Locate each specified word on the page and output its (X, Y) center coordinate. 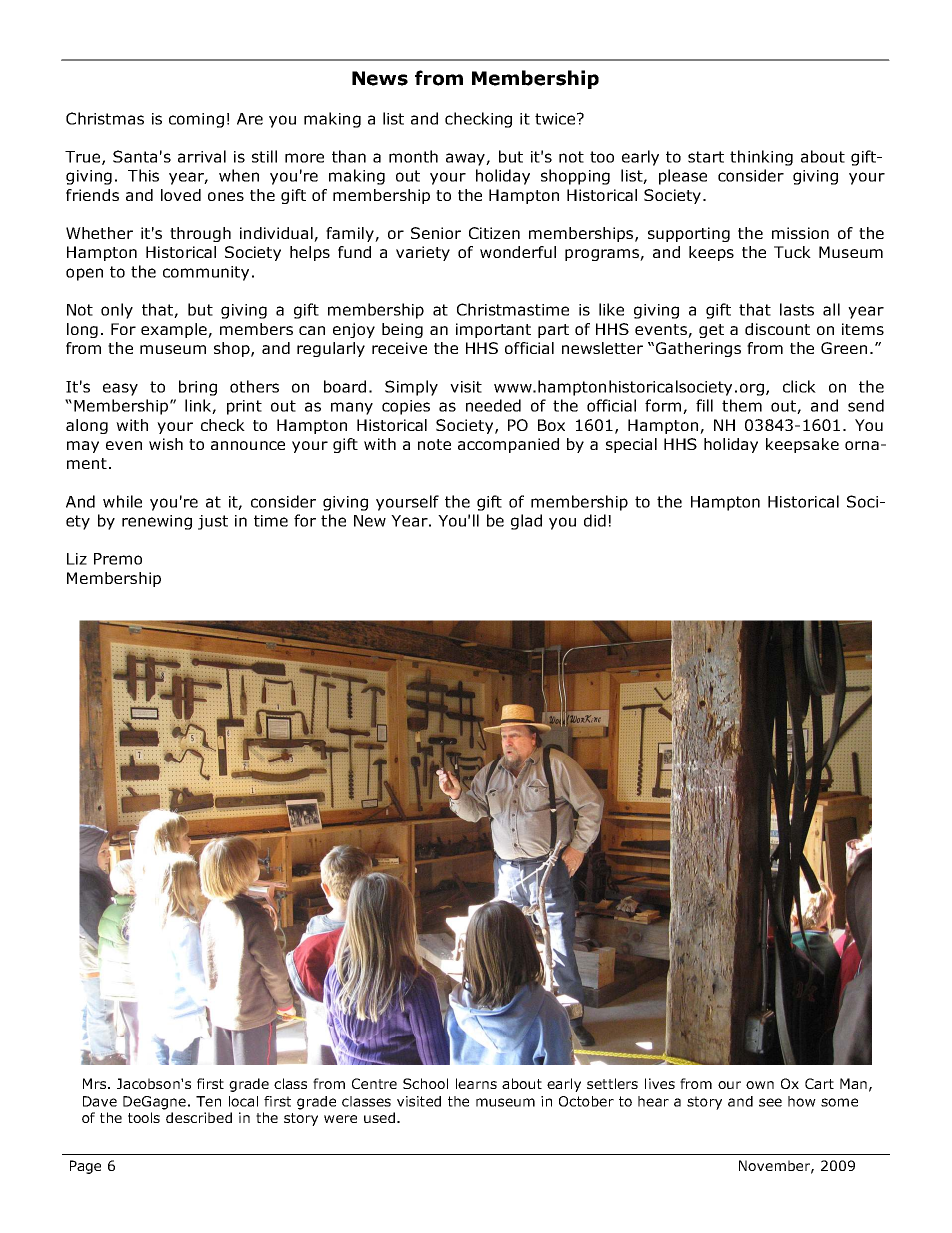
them (742, 405)
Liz (77, 559)
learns (476, 1083)
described (199, 1117)
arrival (202, 156)
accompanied (508, 445)
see (770, 1102)
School (425, 1083)
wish (166, 444)
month (413, 156)
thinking (761, 158)
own (760, 1085)
